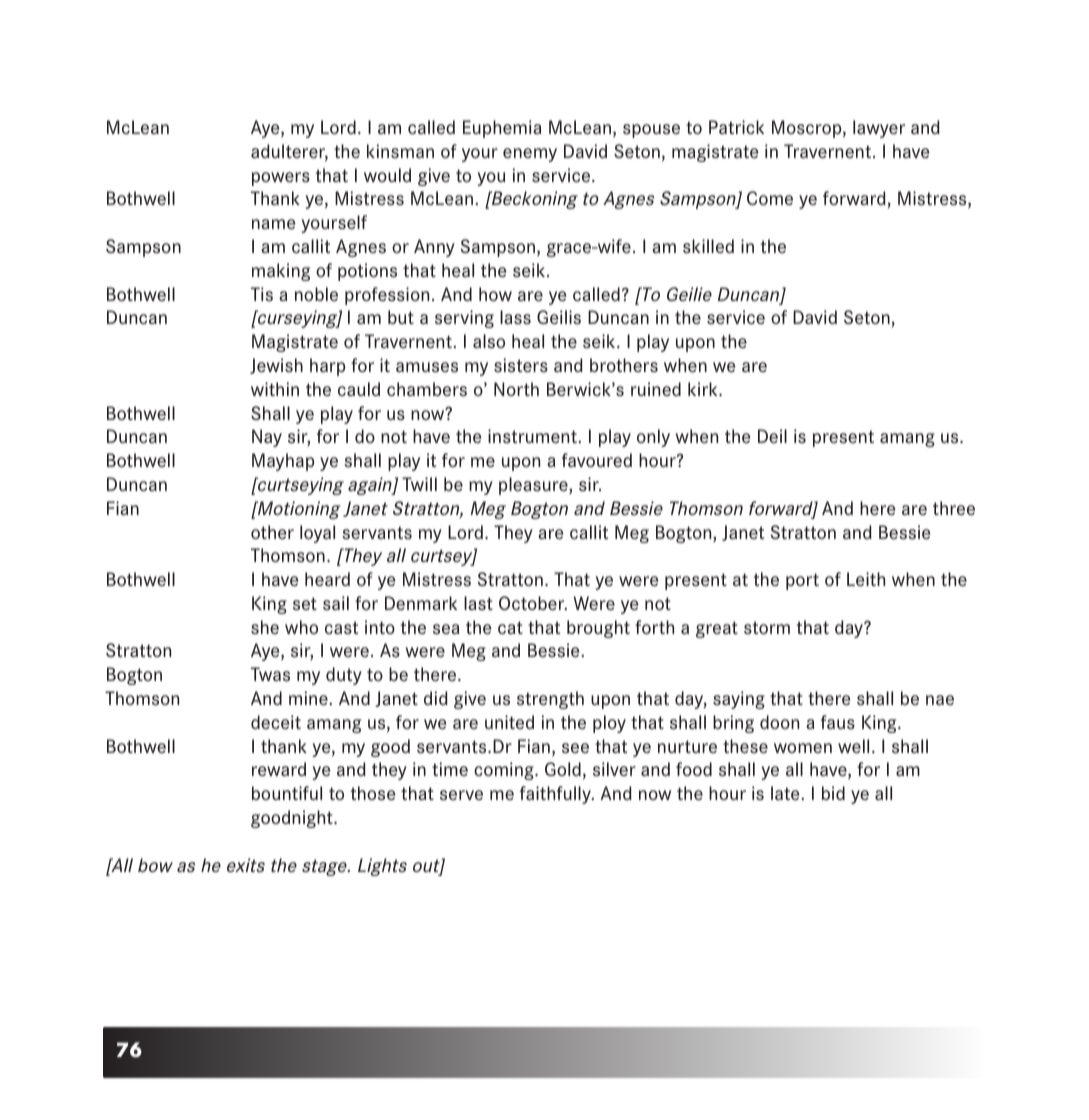 The width and height of the page is (1089, 1120). I want to click on those, so click(373, 793).
